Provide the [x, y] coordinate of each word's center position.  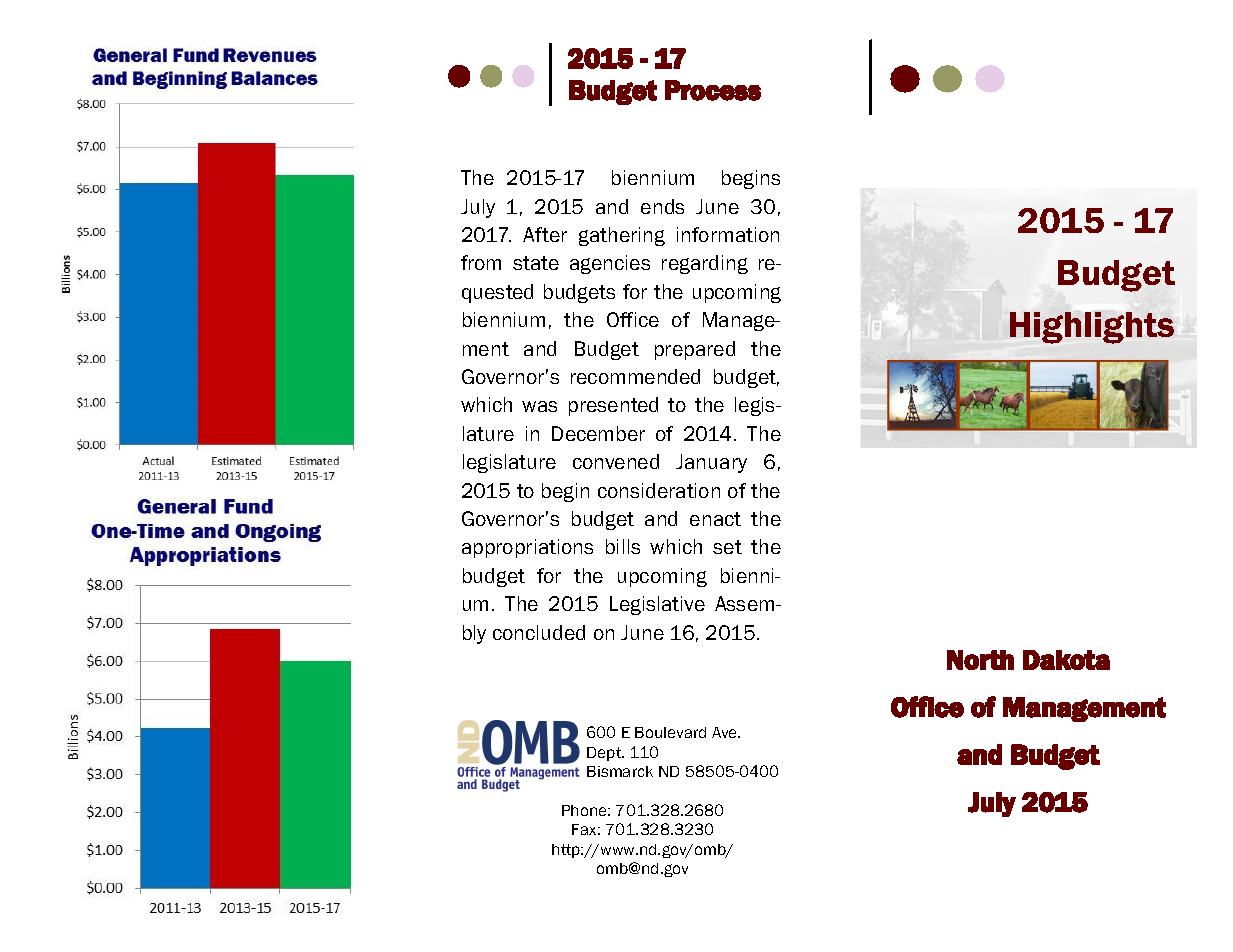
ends [662, 206]
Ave [726, 732]
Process [713, 90]
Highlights [1092, 328]
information [728, 234]
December [598, 433]
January [711, 463]
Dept [605, 754]
